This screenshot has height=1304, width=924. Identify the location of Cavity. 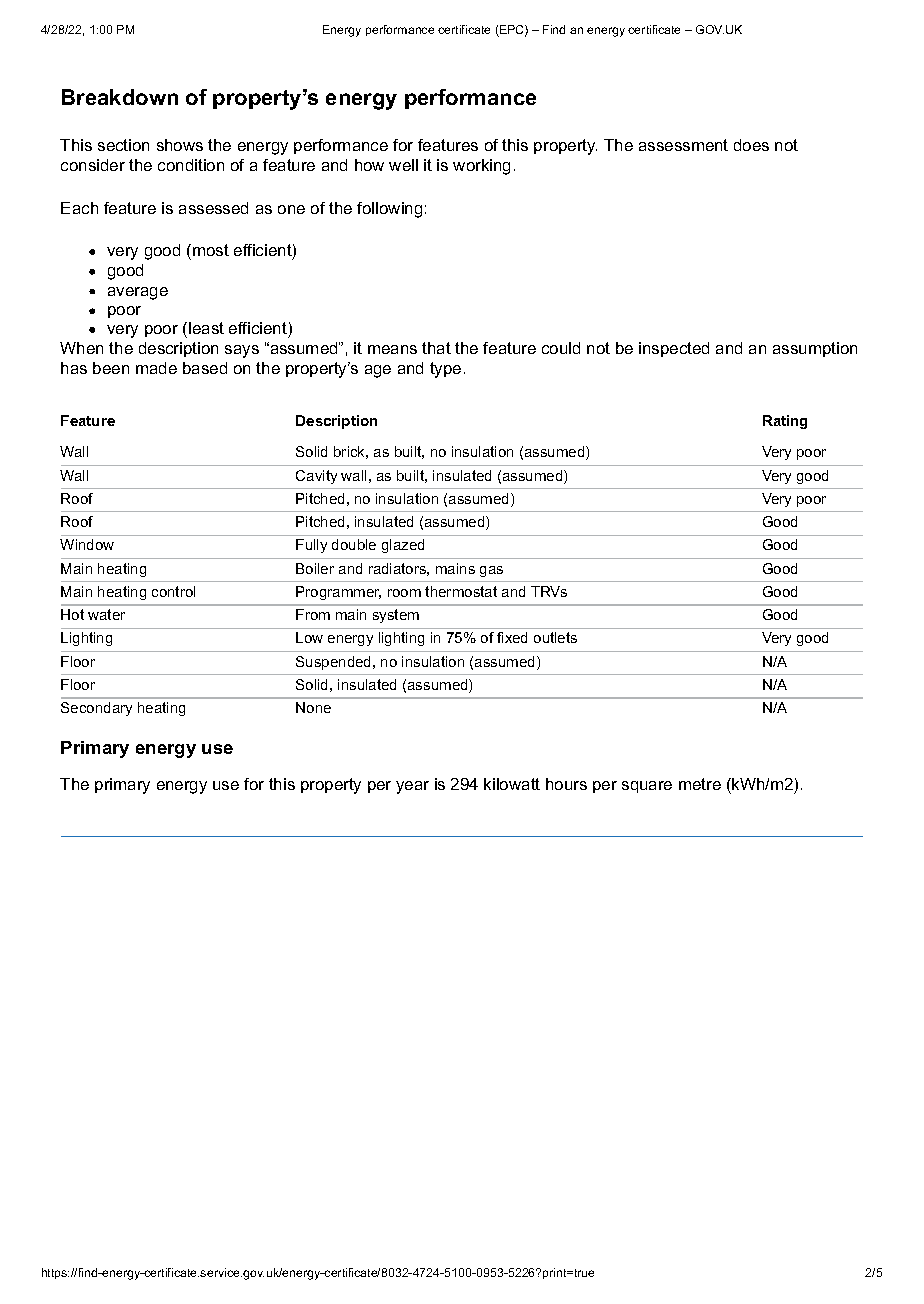
(316, 477).
